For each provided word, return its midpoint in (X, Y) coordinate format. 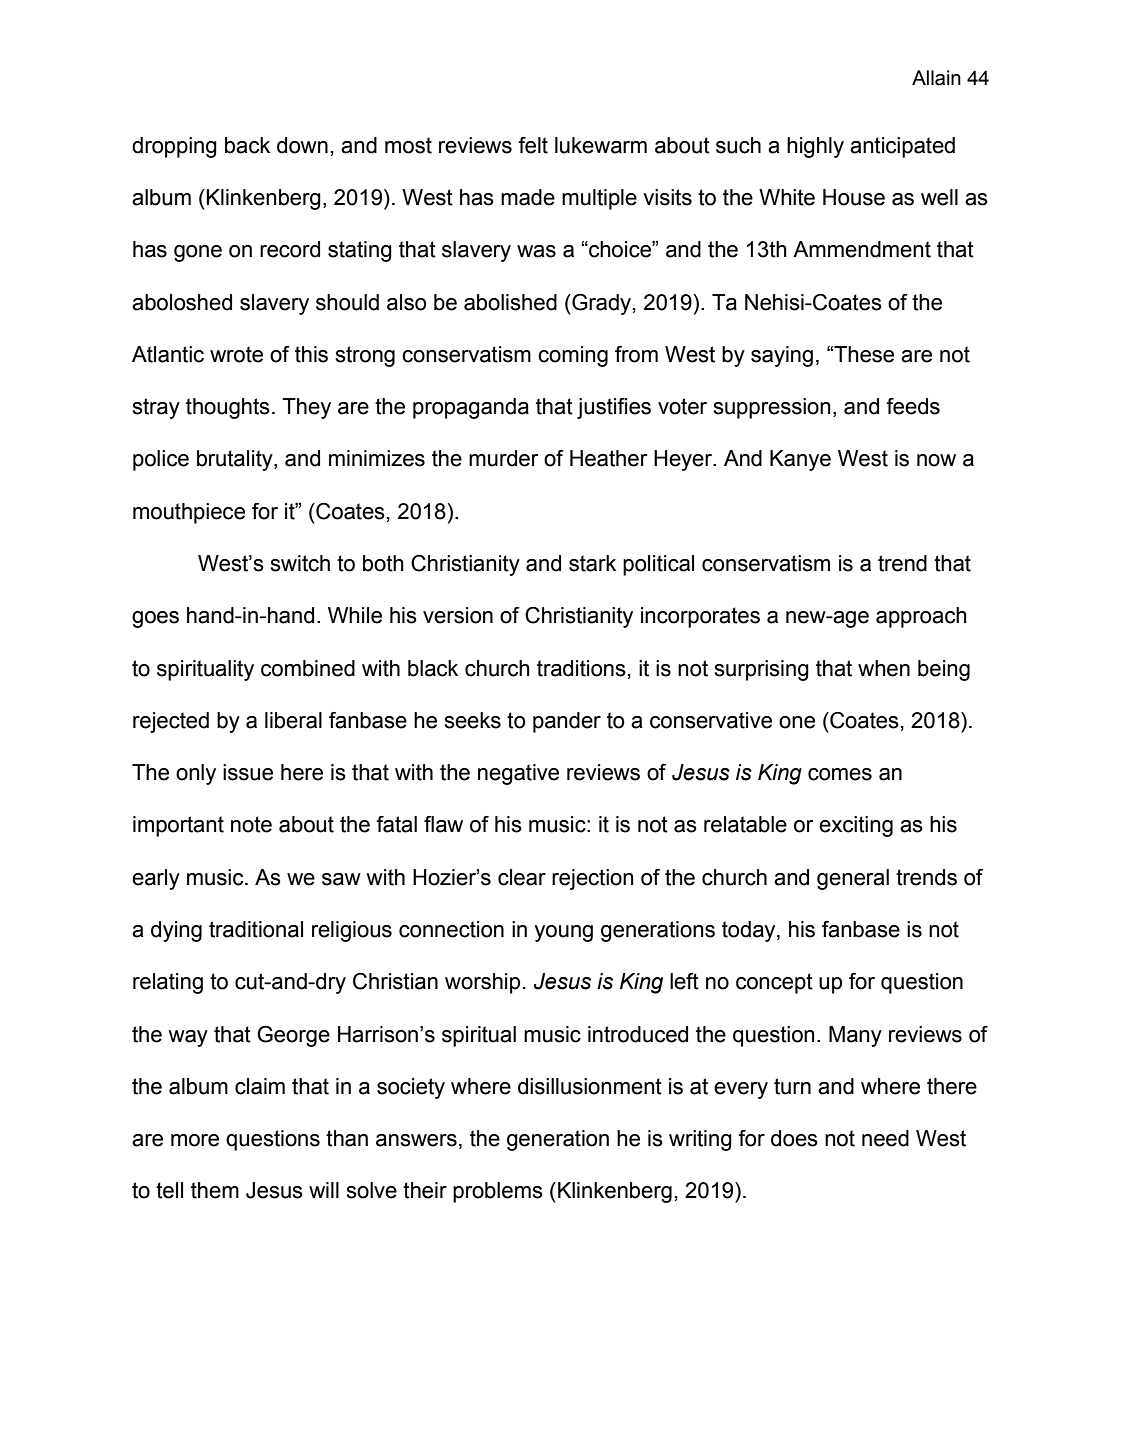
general (853, 879)
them (215, 1190)
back (247, 145)
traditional (256, 929)
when (884, 668)
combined (308, 668)
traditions (581, 668)
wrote (236, 354)
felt (533, 145)
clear (522, 877)
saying (782, 356)
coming (573, 356)
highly (815, 147)
